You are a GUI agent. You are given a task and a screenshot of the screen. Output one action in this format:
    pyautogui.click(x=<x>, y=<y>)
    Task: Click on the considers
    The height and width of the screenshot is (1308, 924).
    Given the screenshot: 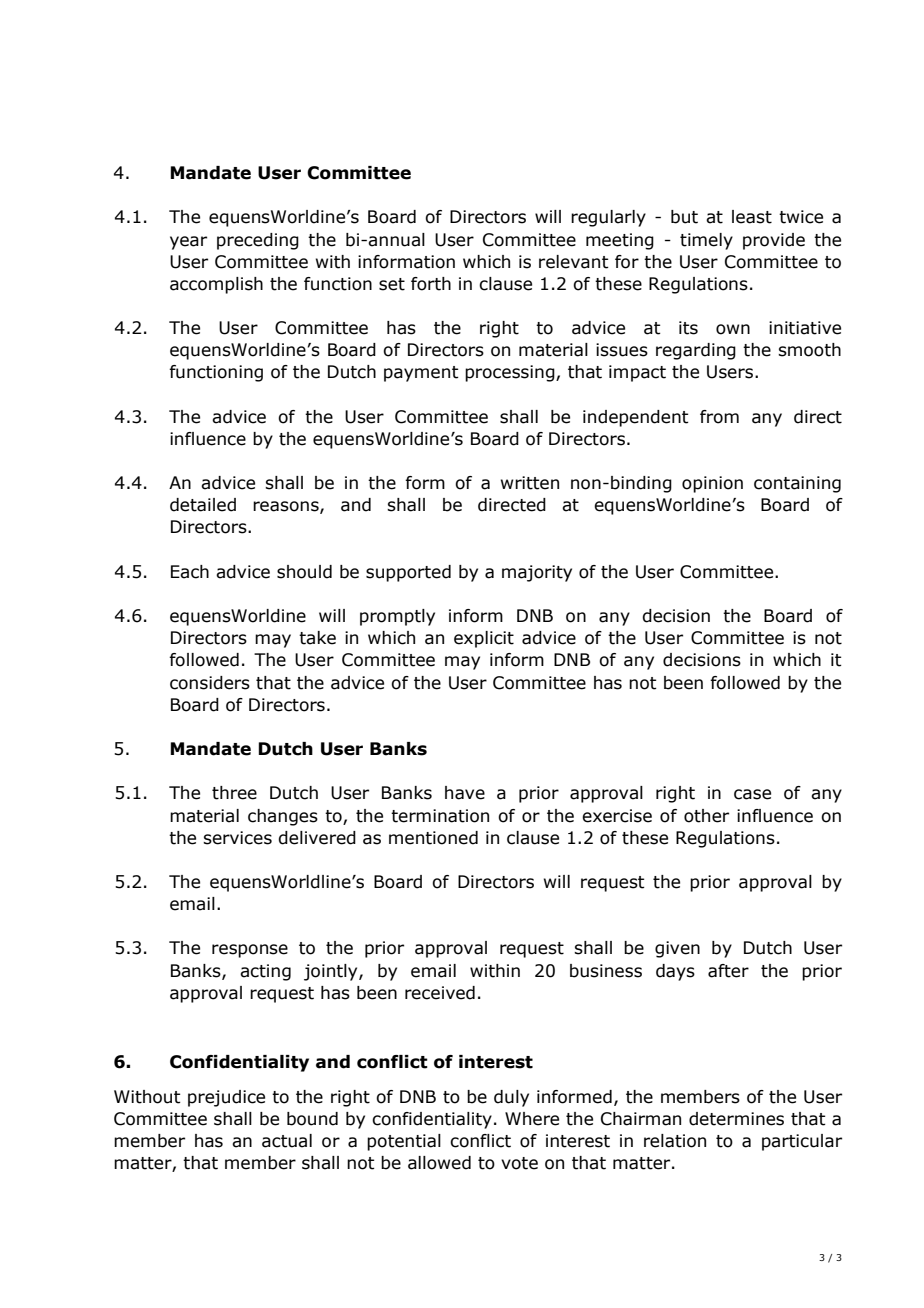 What is the action you would take?
    pyautogui.click(x=210, y=683)
